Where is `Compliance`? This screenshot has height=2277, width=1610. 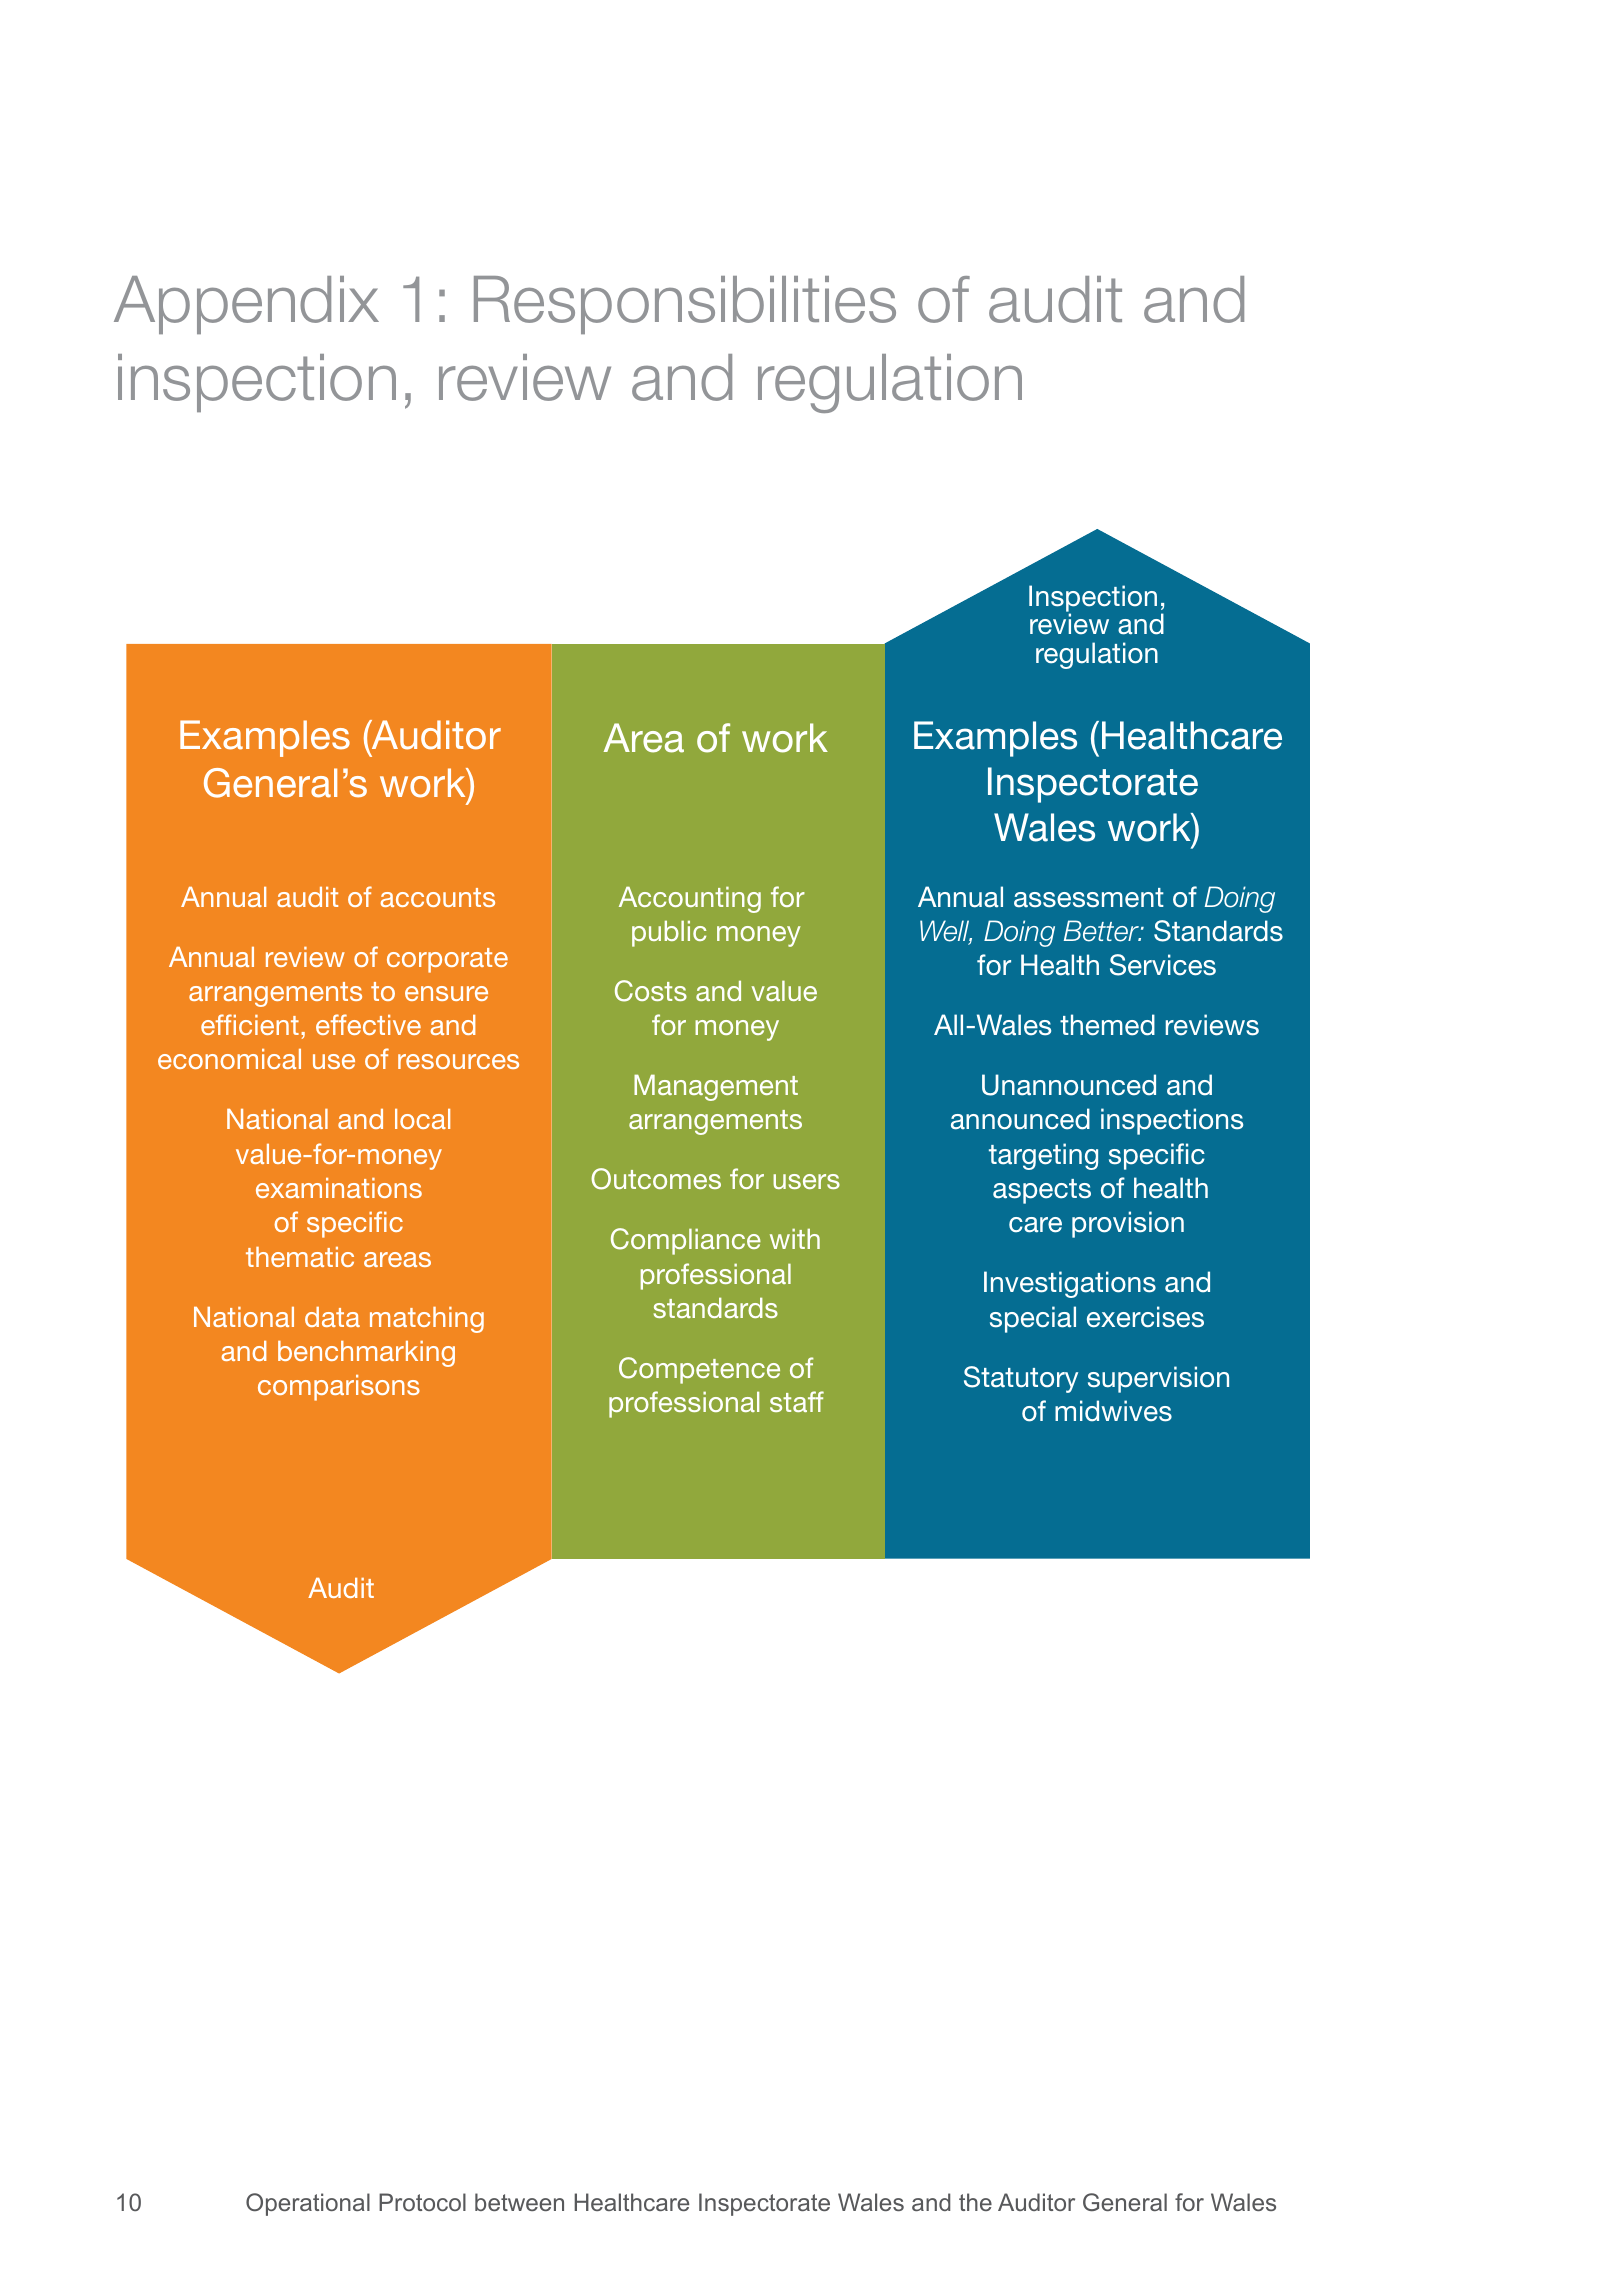 Compliance is located at coordinates (686, 1241).
